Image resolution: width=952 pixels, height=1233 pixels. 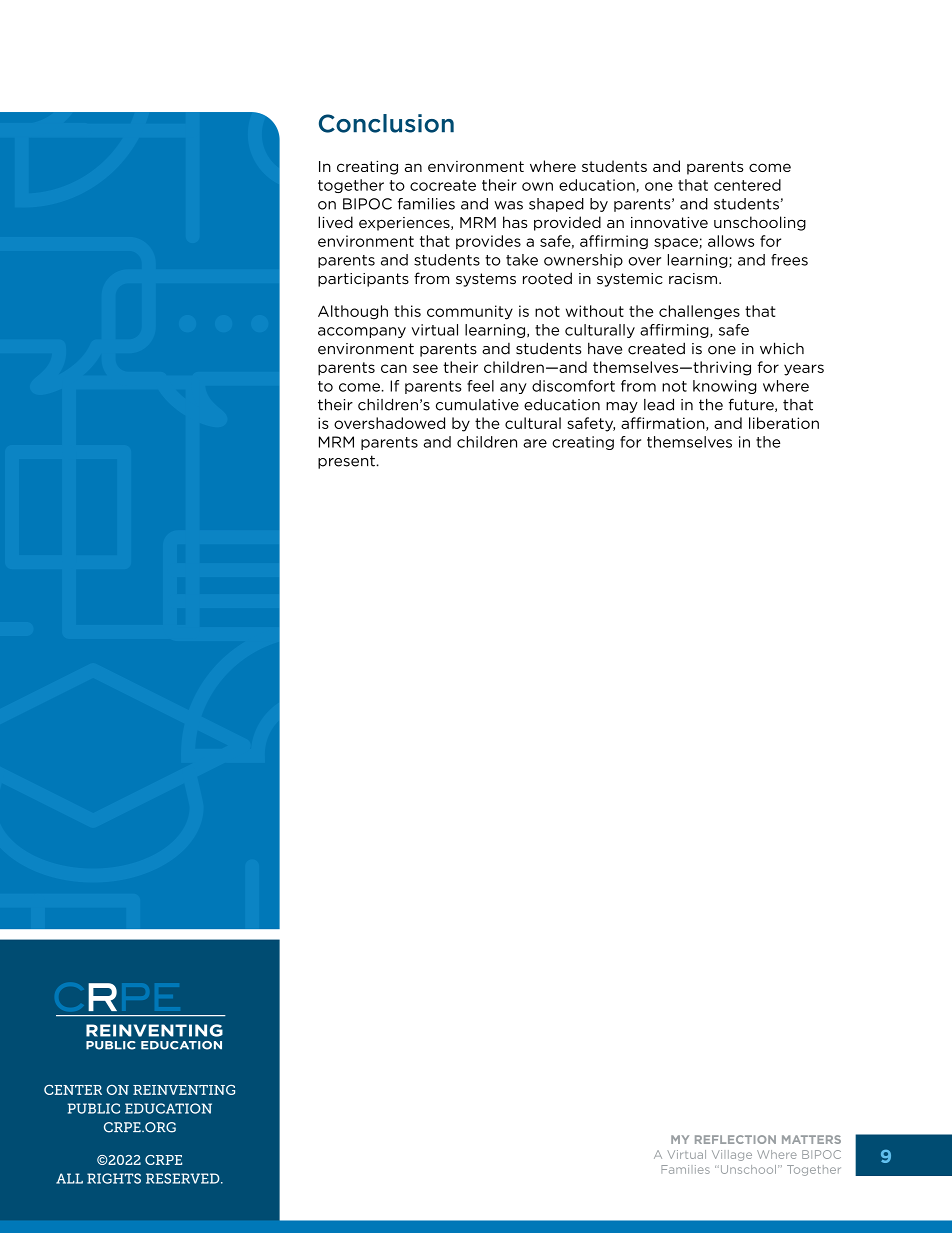 I want to click on cumulative, so click(x=477, y=405).
